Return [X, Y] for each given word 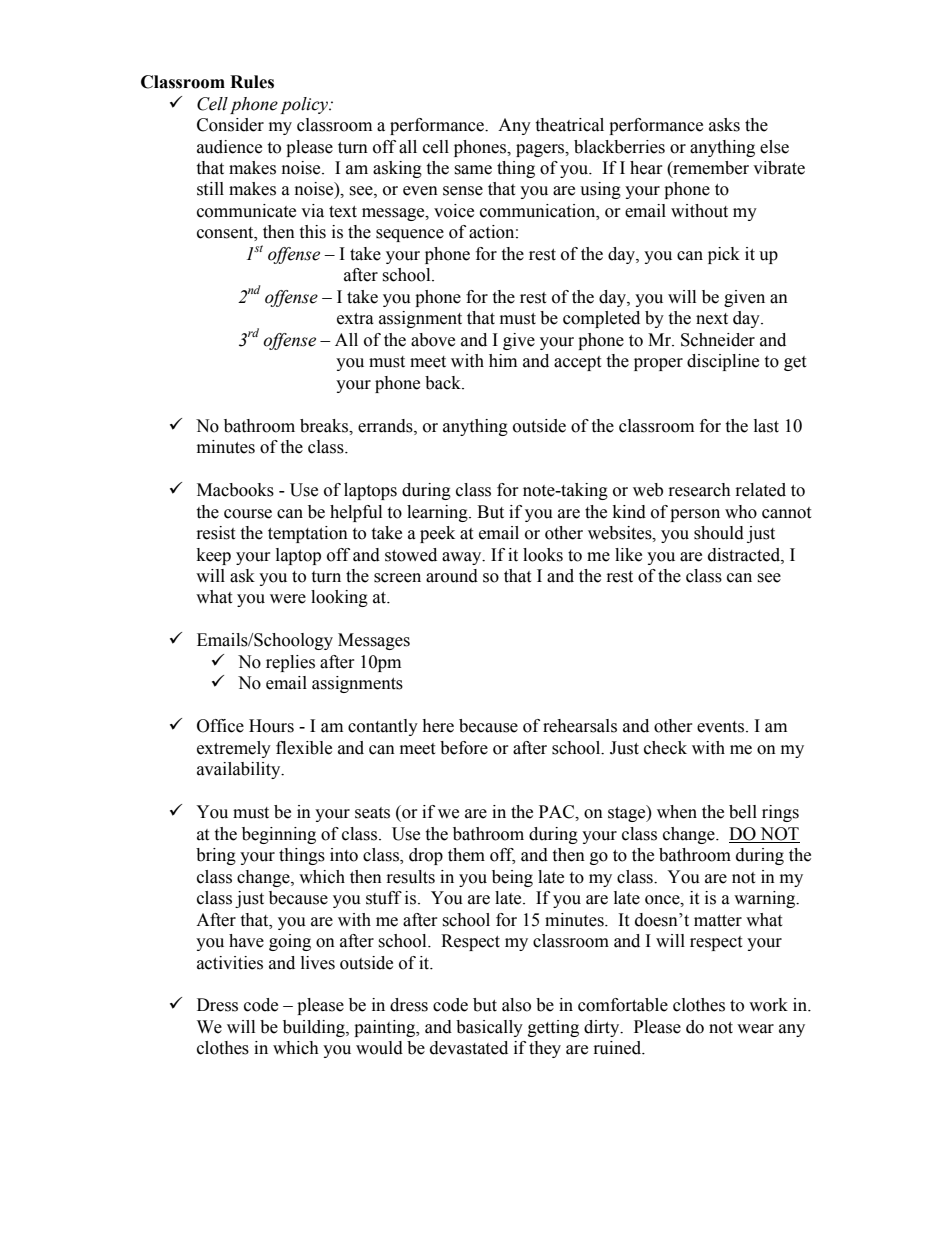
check [665, 748]
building [315, 1028]
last [766, 426]
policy [305, 105]
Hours [271, 726]
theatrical [569, 125]
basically [489, 1028]
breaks [325, 426]
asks [724, 125]
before [464, 748]
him [503, 360]
